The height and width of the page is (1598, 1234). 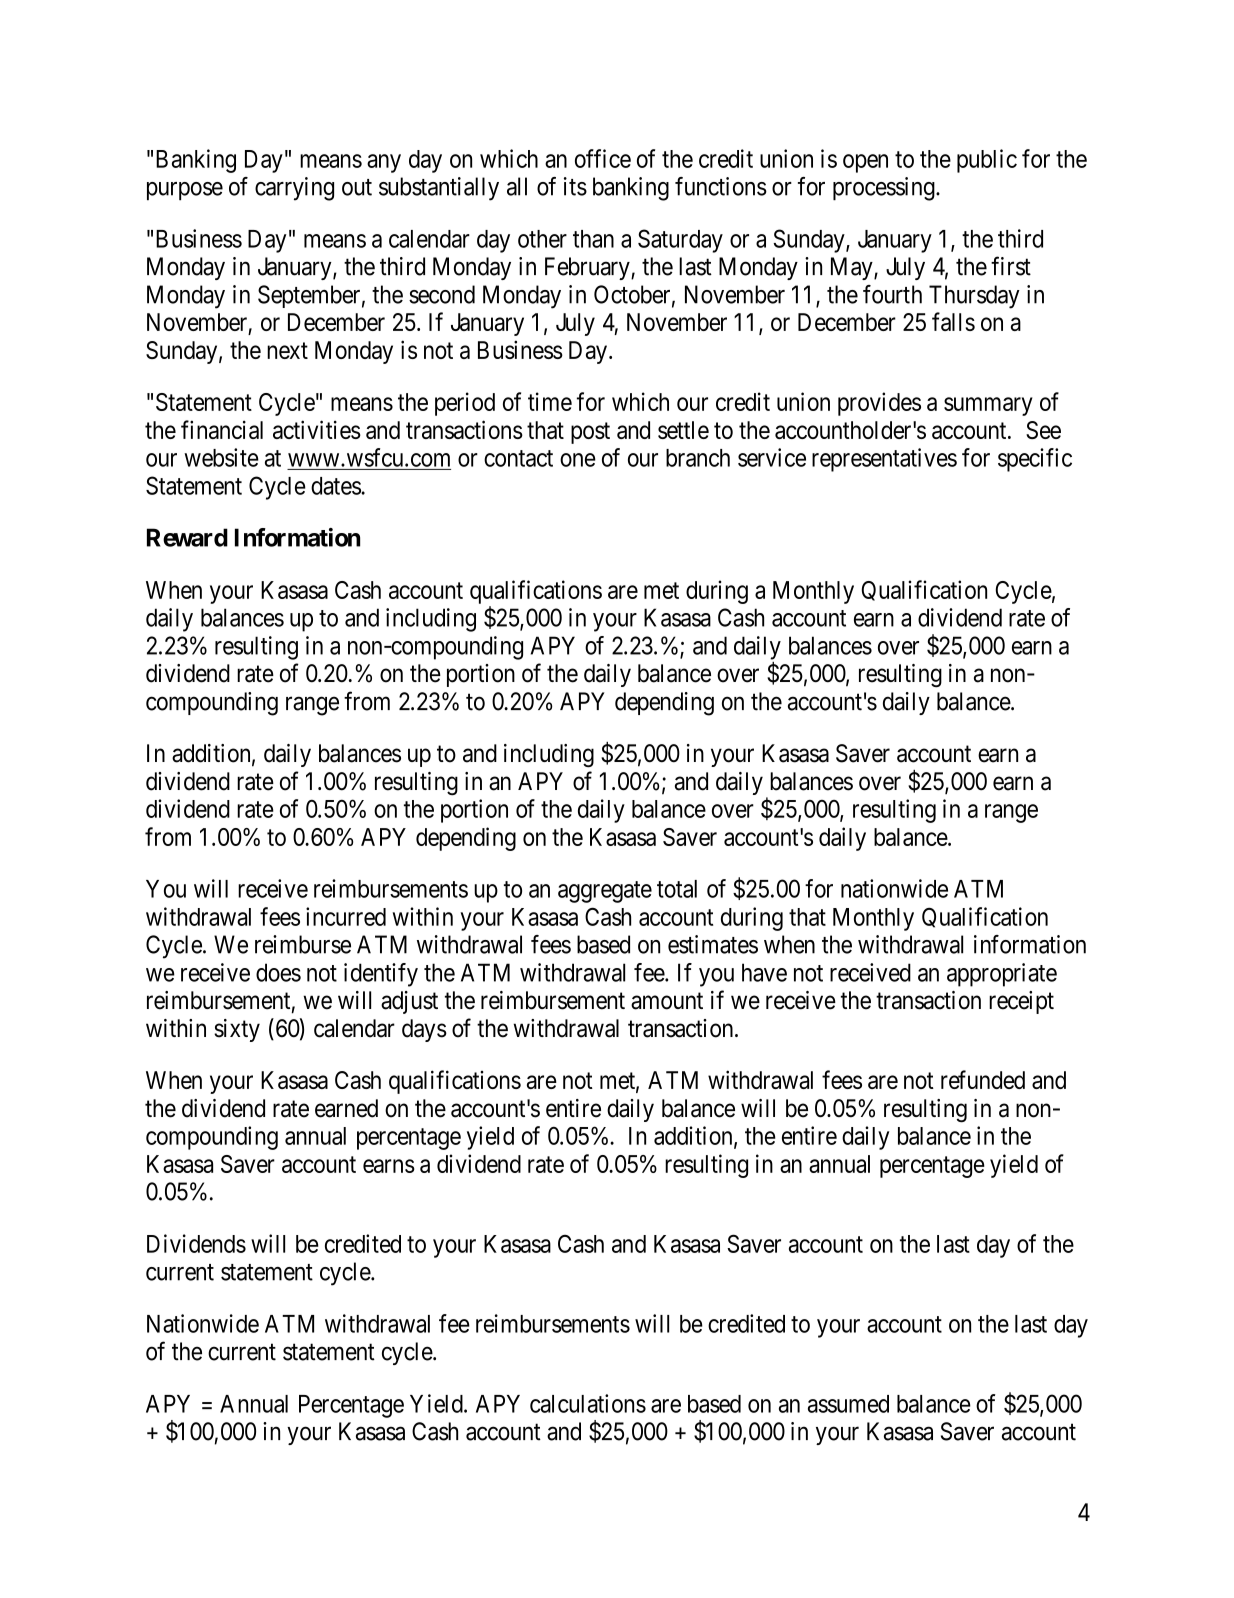 I want to click on dates, so click(x=336, y=486).
